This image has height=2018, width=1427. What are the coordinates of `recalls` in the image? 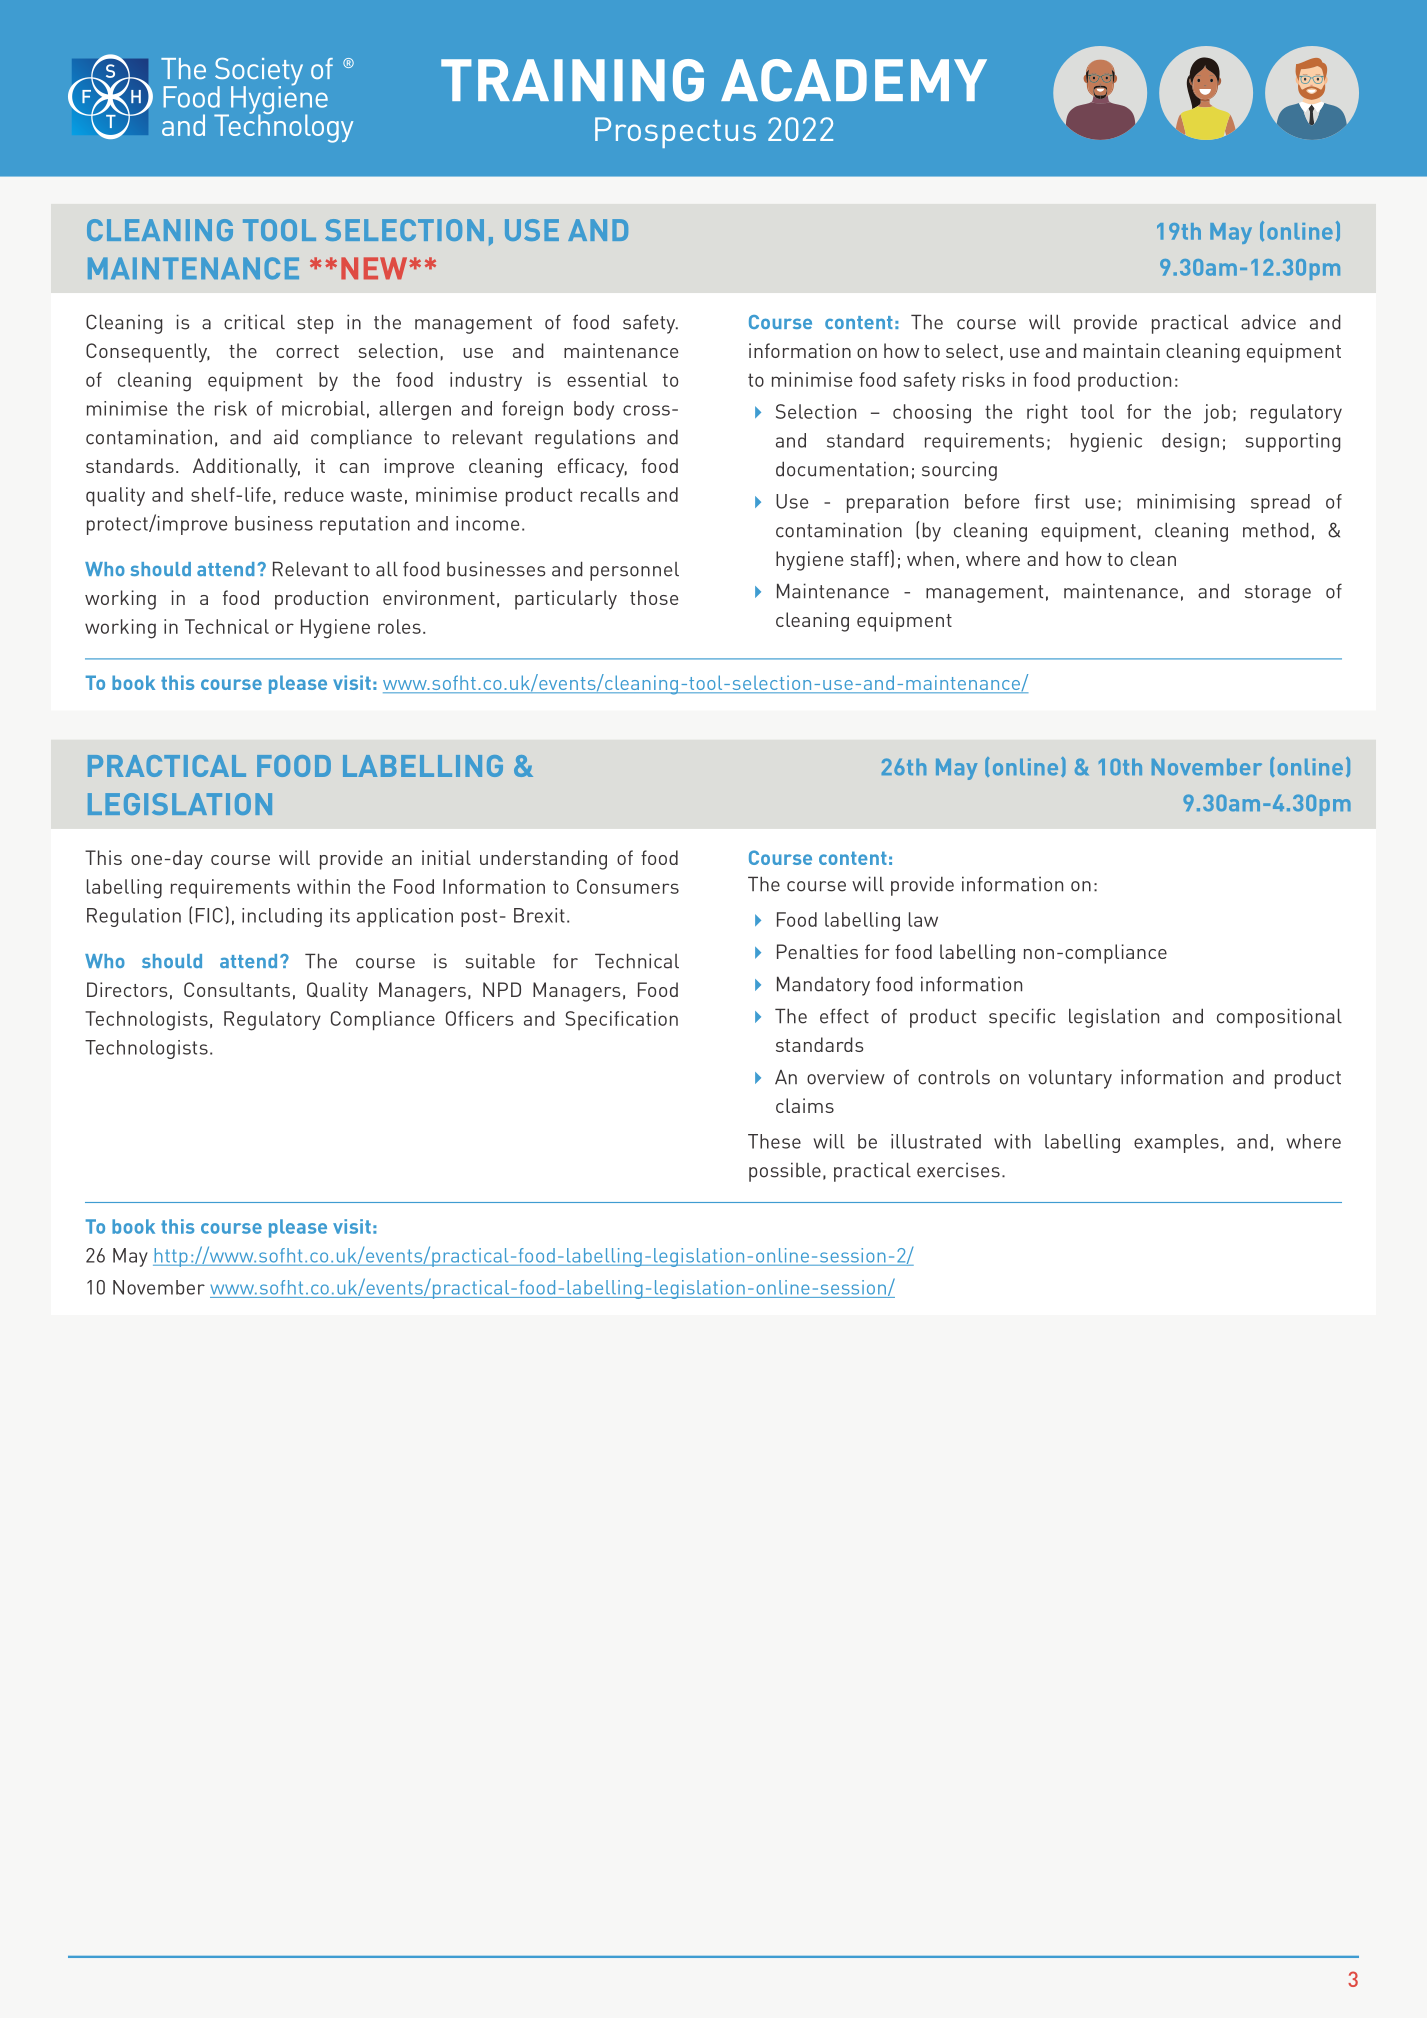 It's located at (610, 494).
